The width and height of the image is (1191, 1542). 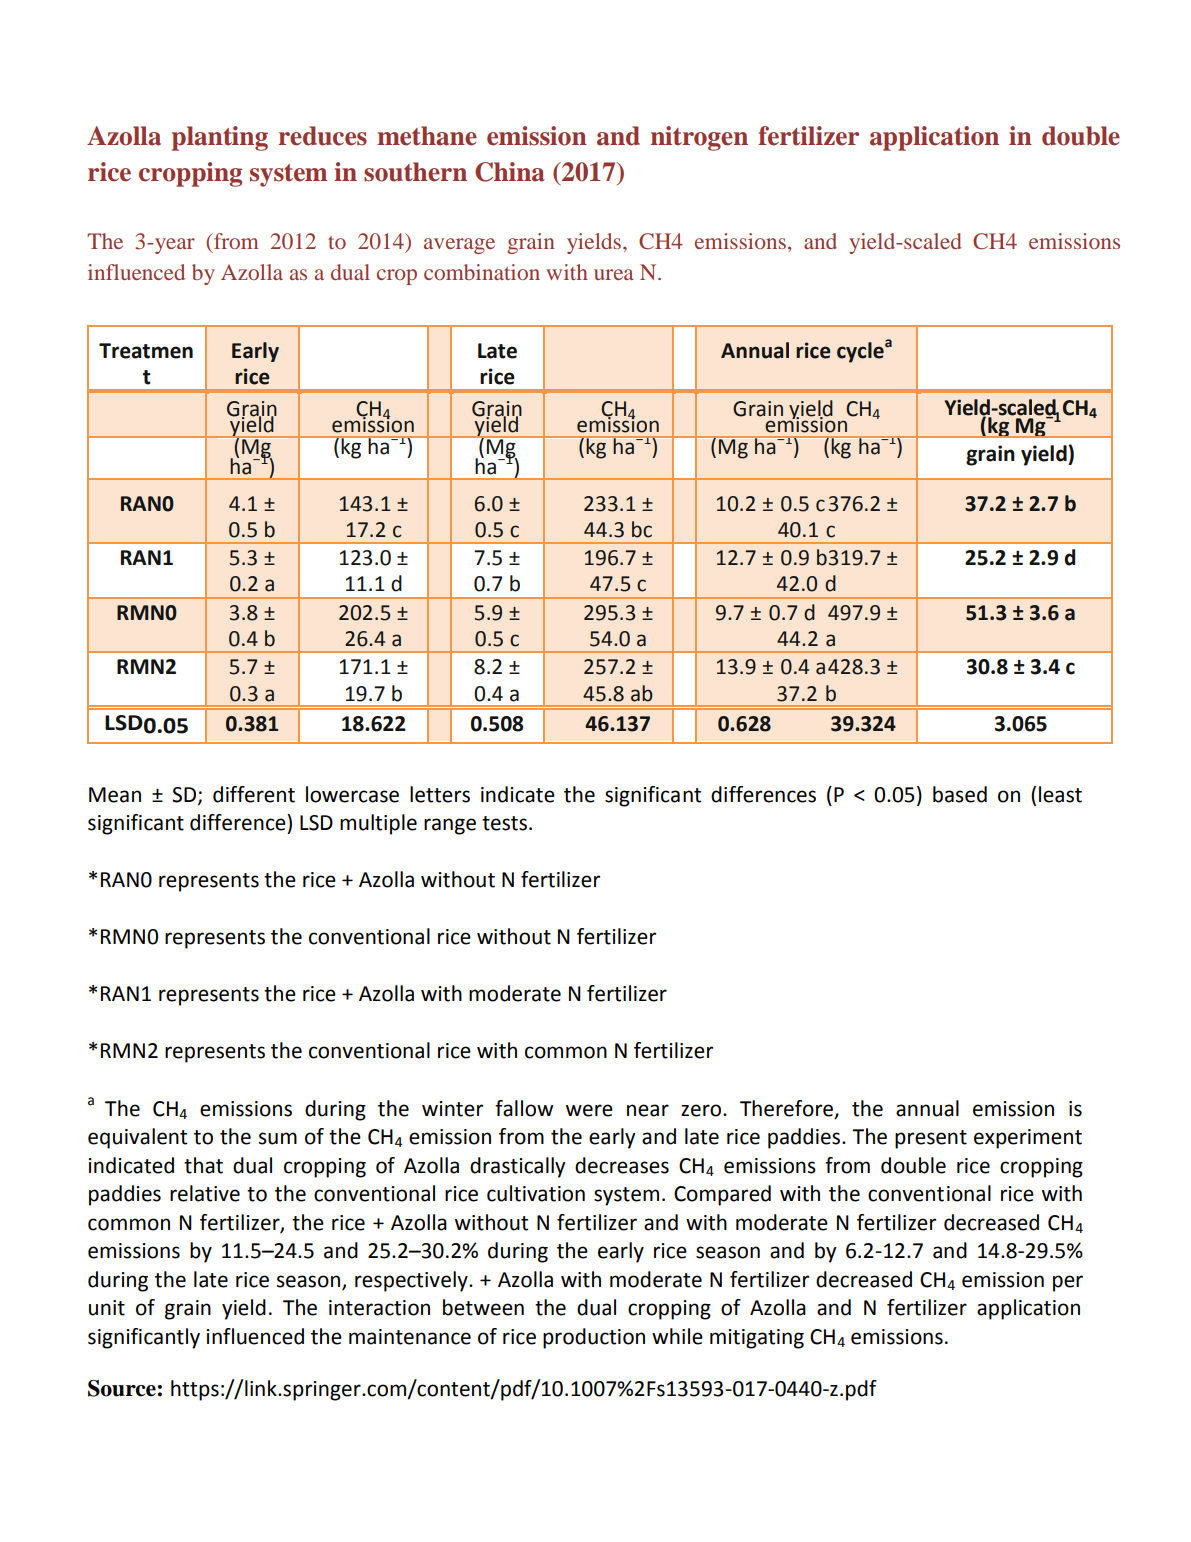 I want to click on China, so click(x=510, y=172).
